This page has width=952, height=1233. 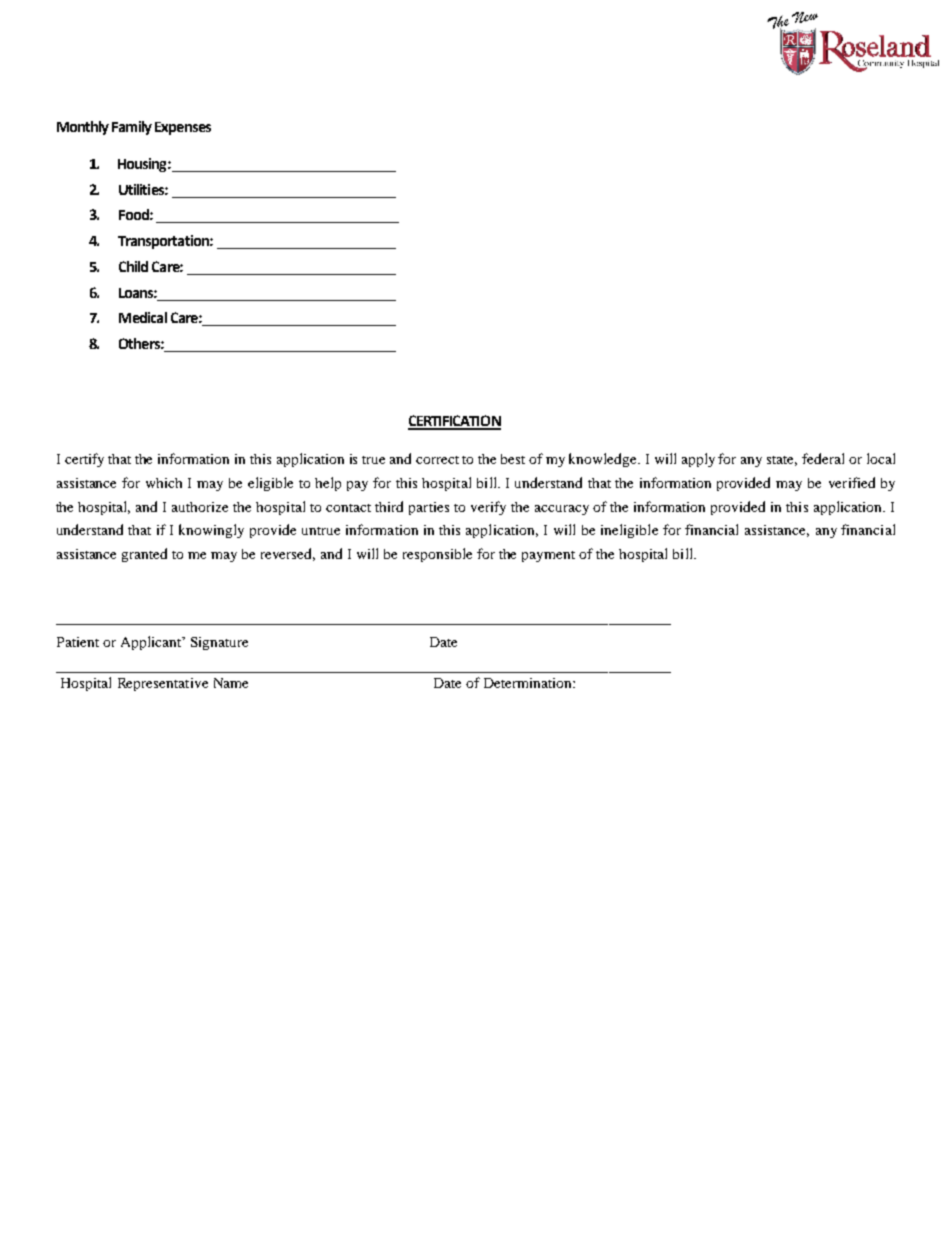 I want to click on Medical, so click(x=143, y=317).
